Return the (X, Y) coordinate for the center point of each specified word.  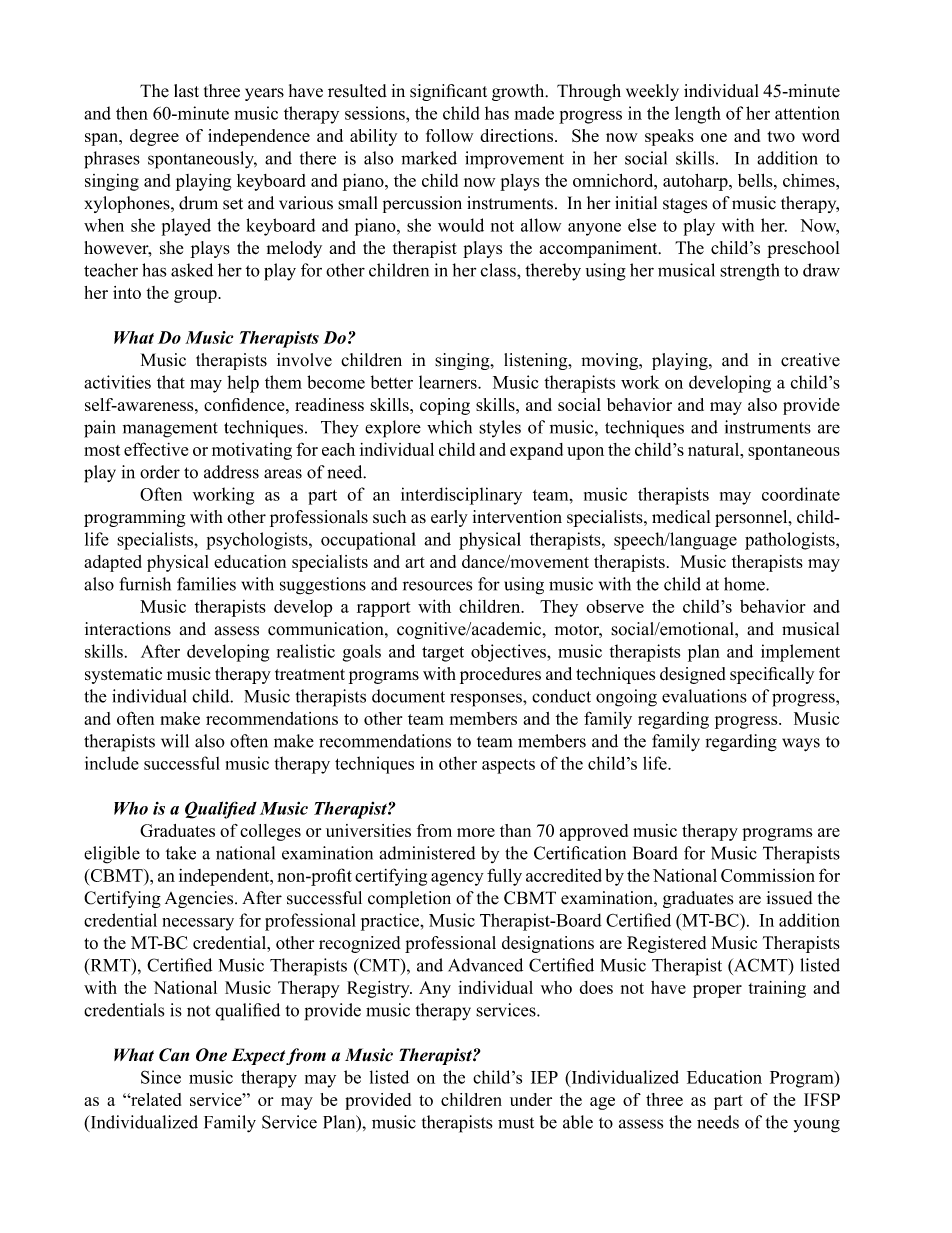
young (817, 1126)
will (175, 741)
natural (715, 449)
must (516, 1123)
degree (154, 137)
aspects (508, 766)
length (698, 115)
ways (801, 745)
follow (449, 135)
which (449, 427)
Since (161, 1077)
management (170, 430)
